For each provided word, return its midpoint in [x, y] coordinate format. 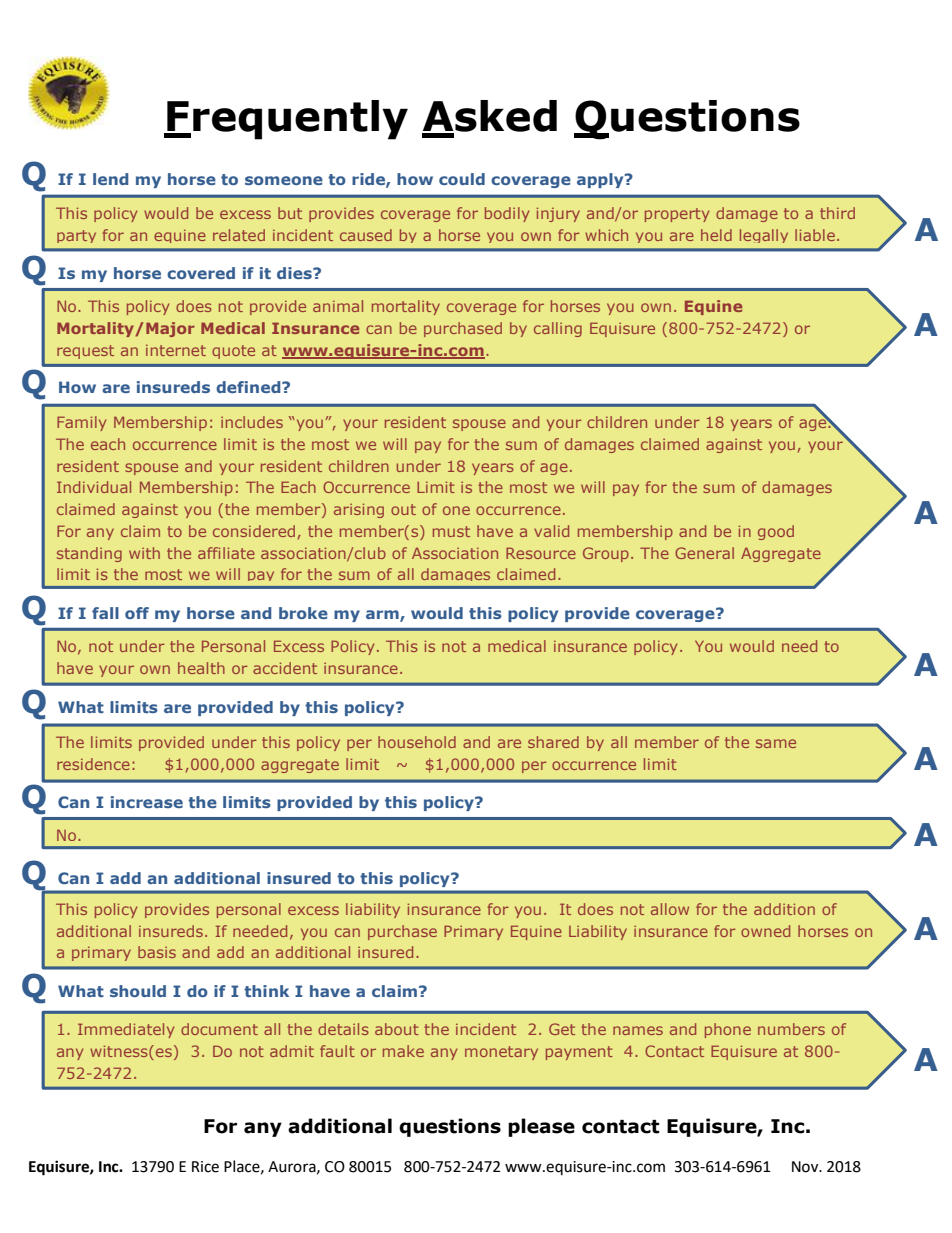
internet [176, 350]
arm [383, 615]
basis [157, 952]
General [704, 553]
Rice [205, 1167]
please [541, 1127]
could [462, 179]
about [397, 1029]
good [776, 532]
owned [765, 931]
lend [110, 179]
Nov [806, 1167]
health [201, 668]
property [677, 215]
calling [558, 329]
